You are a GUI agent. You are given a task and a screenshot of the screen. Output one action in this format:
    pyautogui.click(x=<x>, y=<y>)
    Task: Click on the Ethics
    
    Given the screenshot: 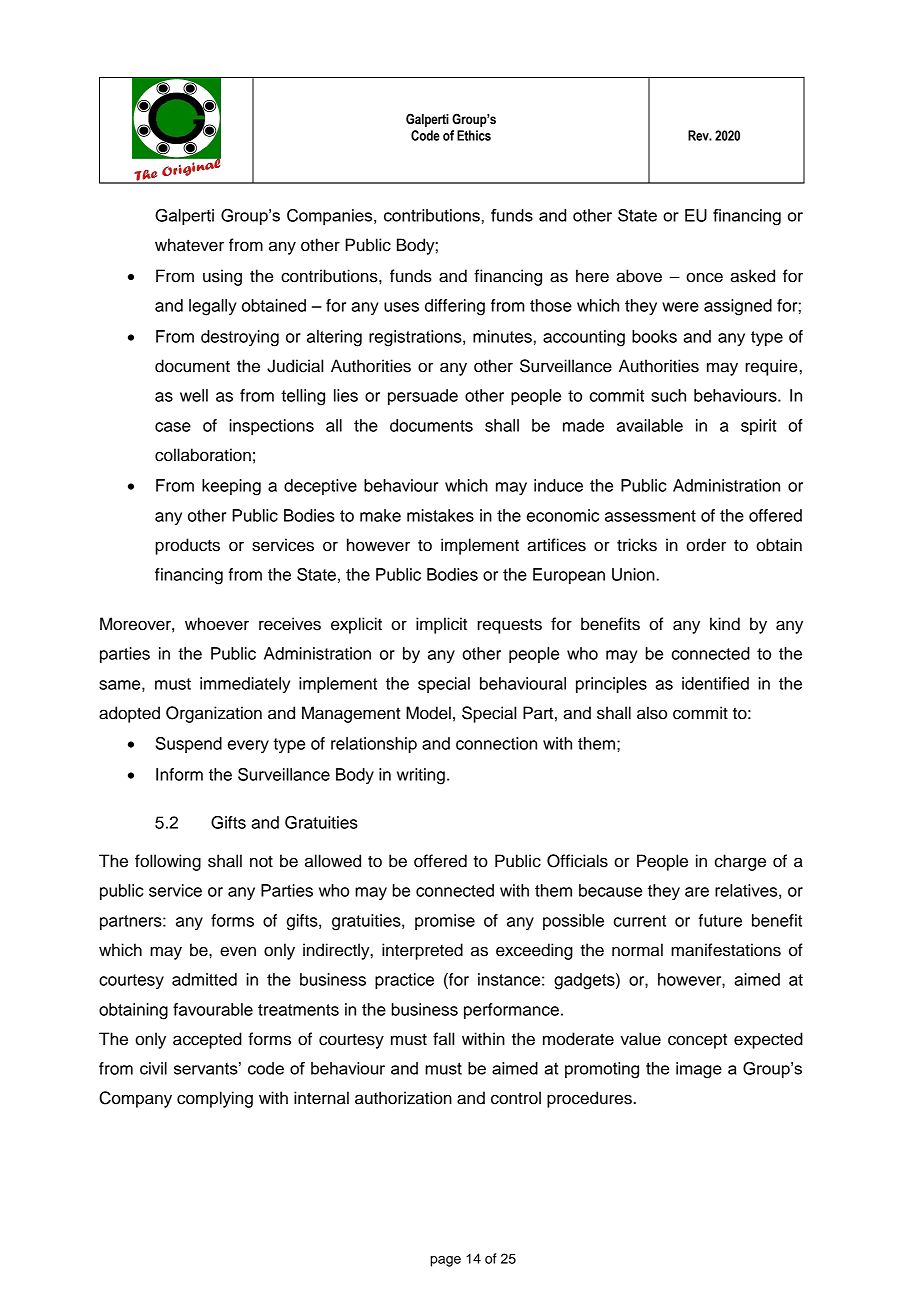 What is the action you would take?
    pyautogui.click(x=474, y=135)
